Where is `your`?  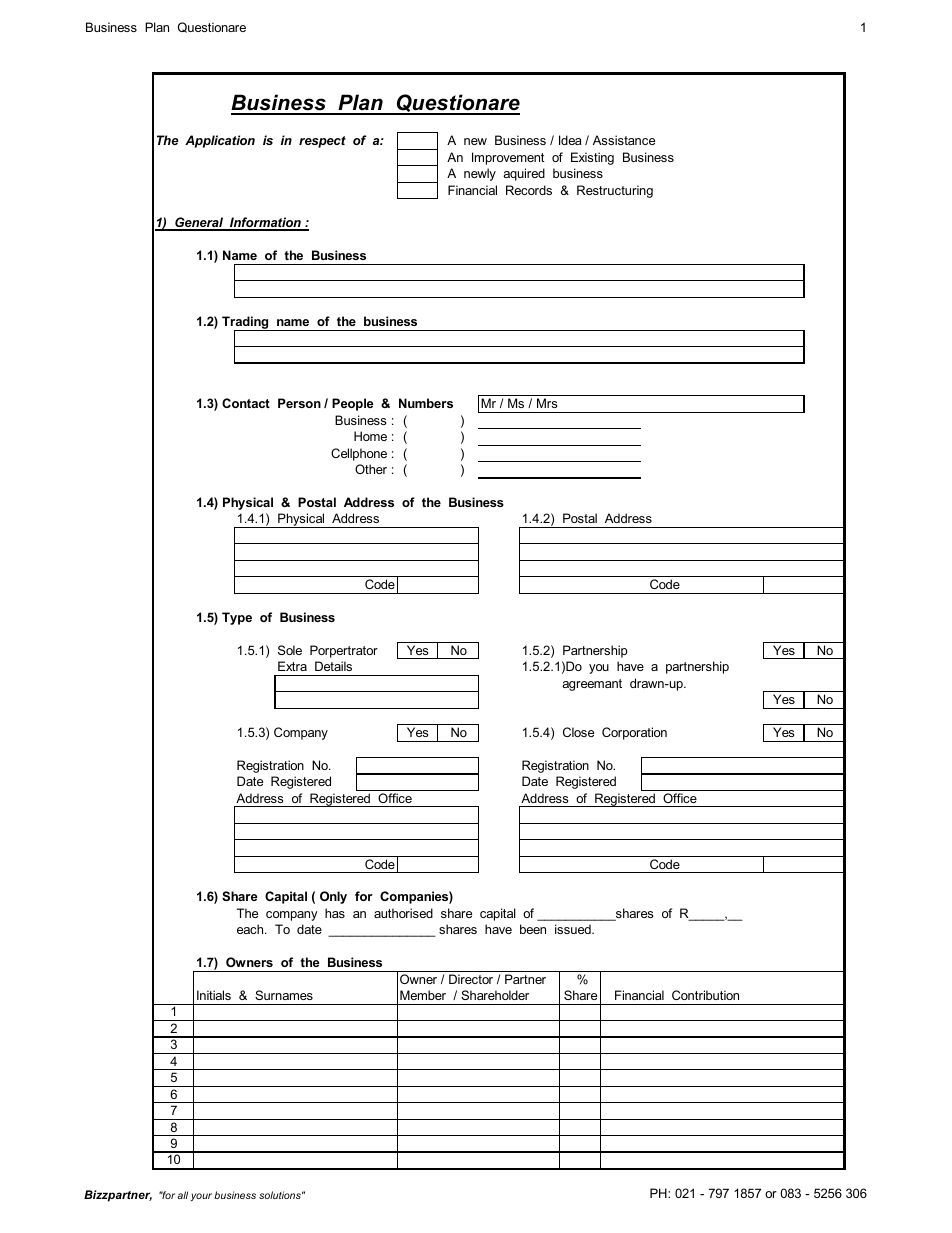
your is located at coordinates (201, 1197).
